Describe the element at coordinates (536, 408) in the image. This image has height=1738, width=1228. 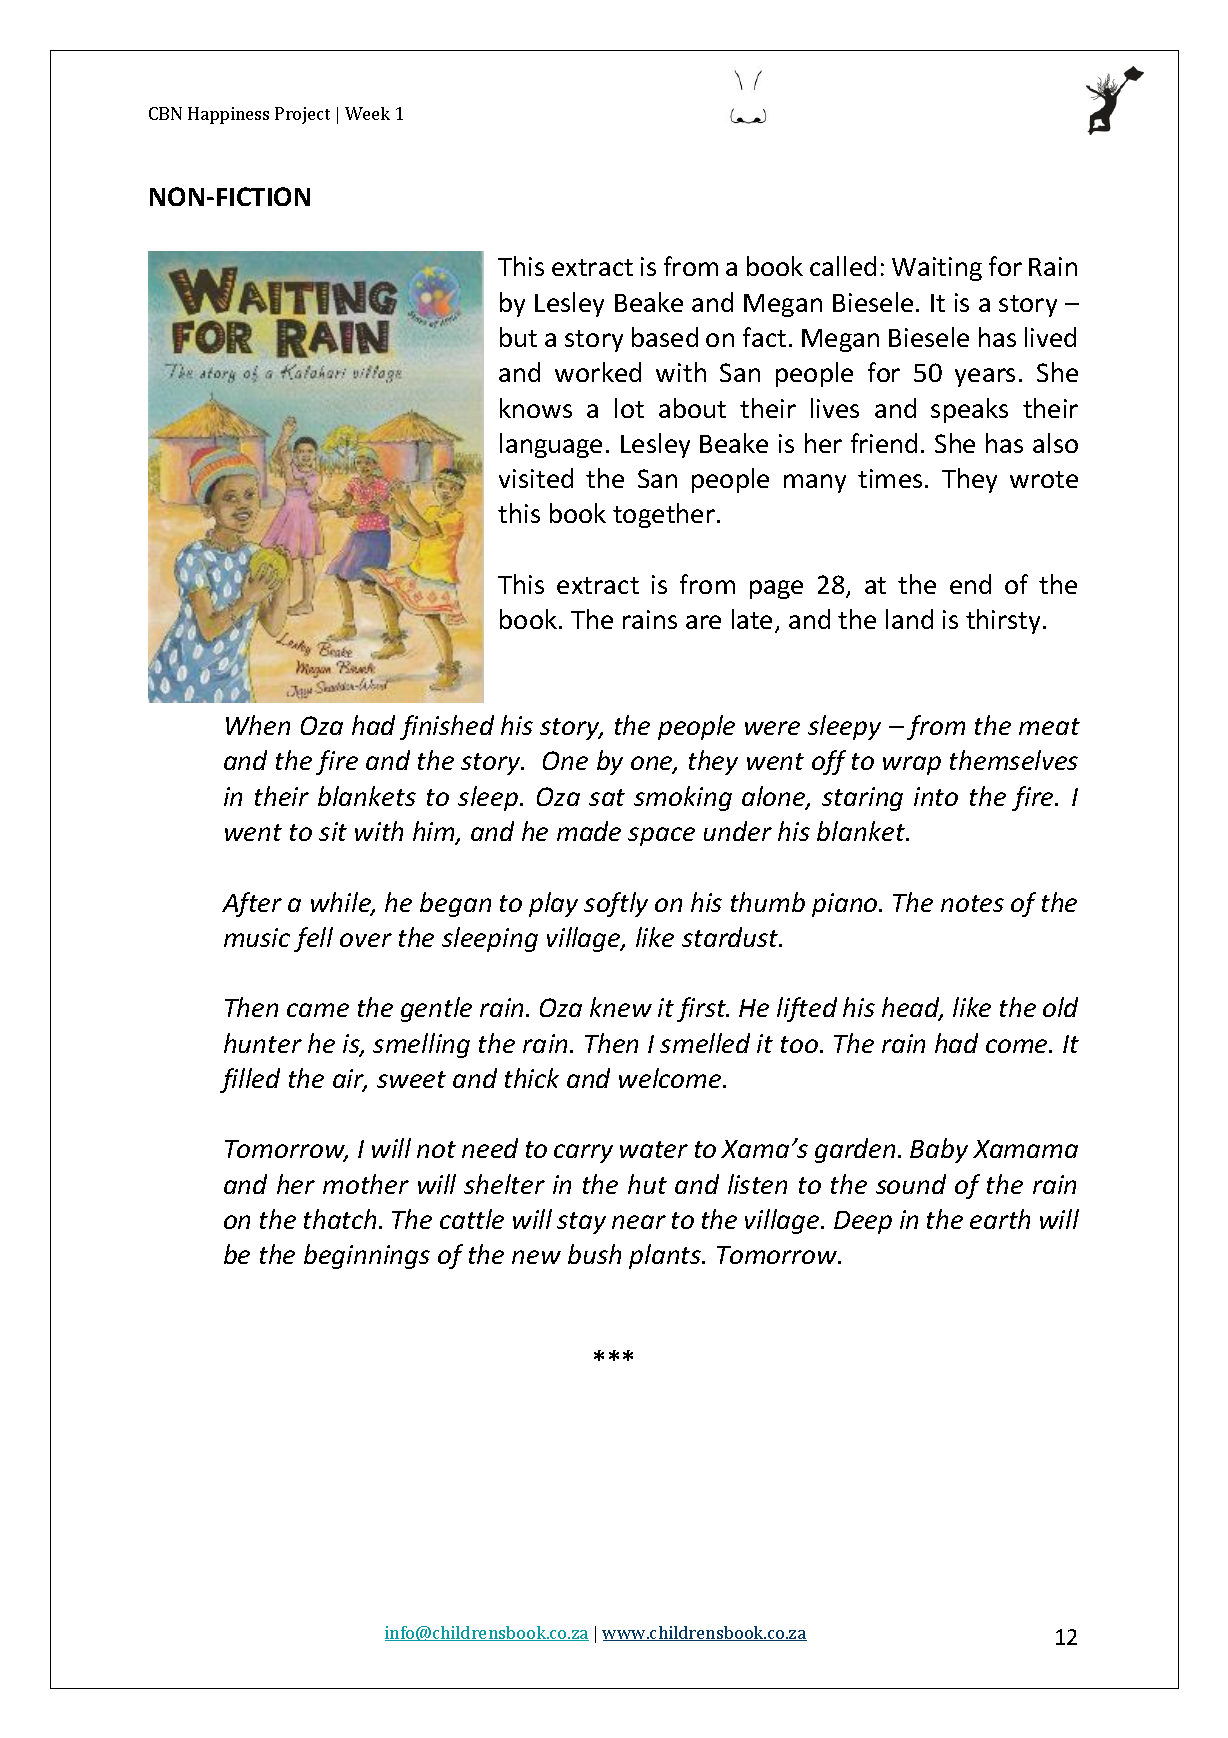
I see `knows` at that location.
